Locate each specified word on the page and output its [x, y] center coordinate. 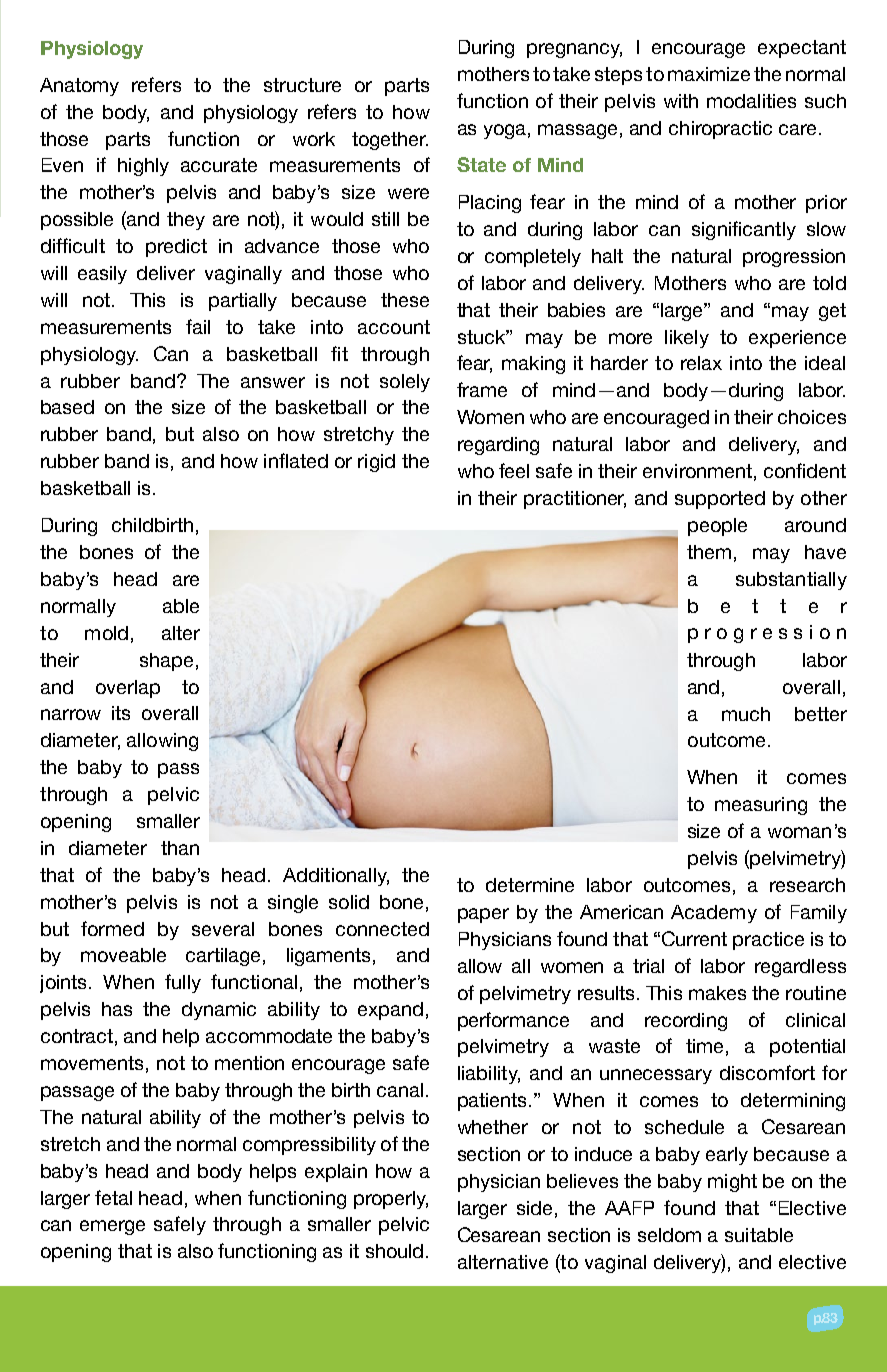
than [180, 848]
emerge [112, 1227]
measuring [761, 806]
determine [530, 885]
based [67, 407]
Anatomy [79, 87]
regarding [498, 446]
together [390, 141]
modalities [751, 101]
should [394, 1251]
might [732, 1183]
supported [720, 500]
